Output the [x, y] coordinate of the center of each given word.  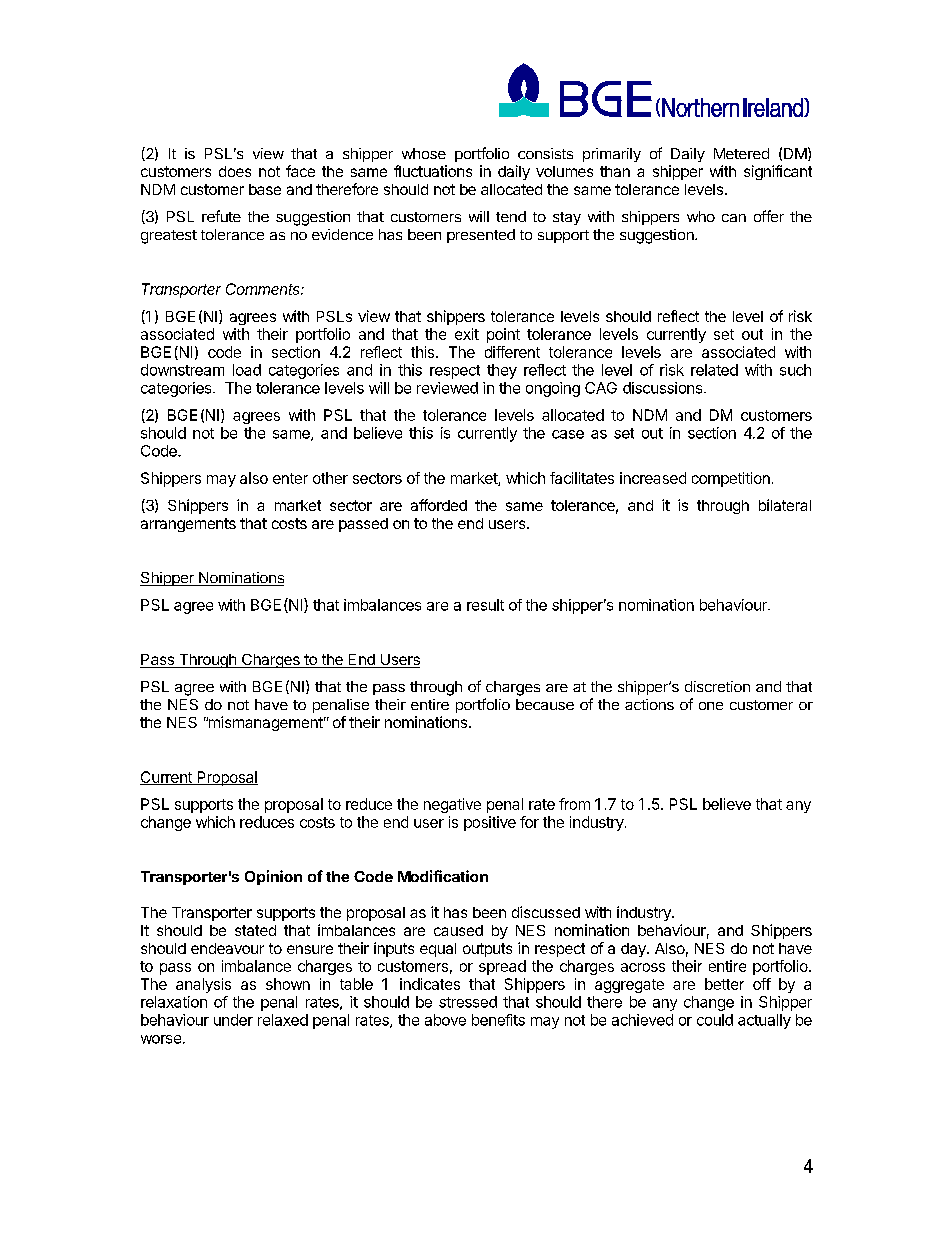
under [233, 1020]
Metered [741, 153]
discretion [717, 686]
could [715, 1020]
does [235, 171]
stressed [468, 1002]
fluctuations [433, 171]
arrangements [188, 525]
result [485, 605]
